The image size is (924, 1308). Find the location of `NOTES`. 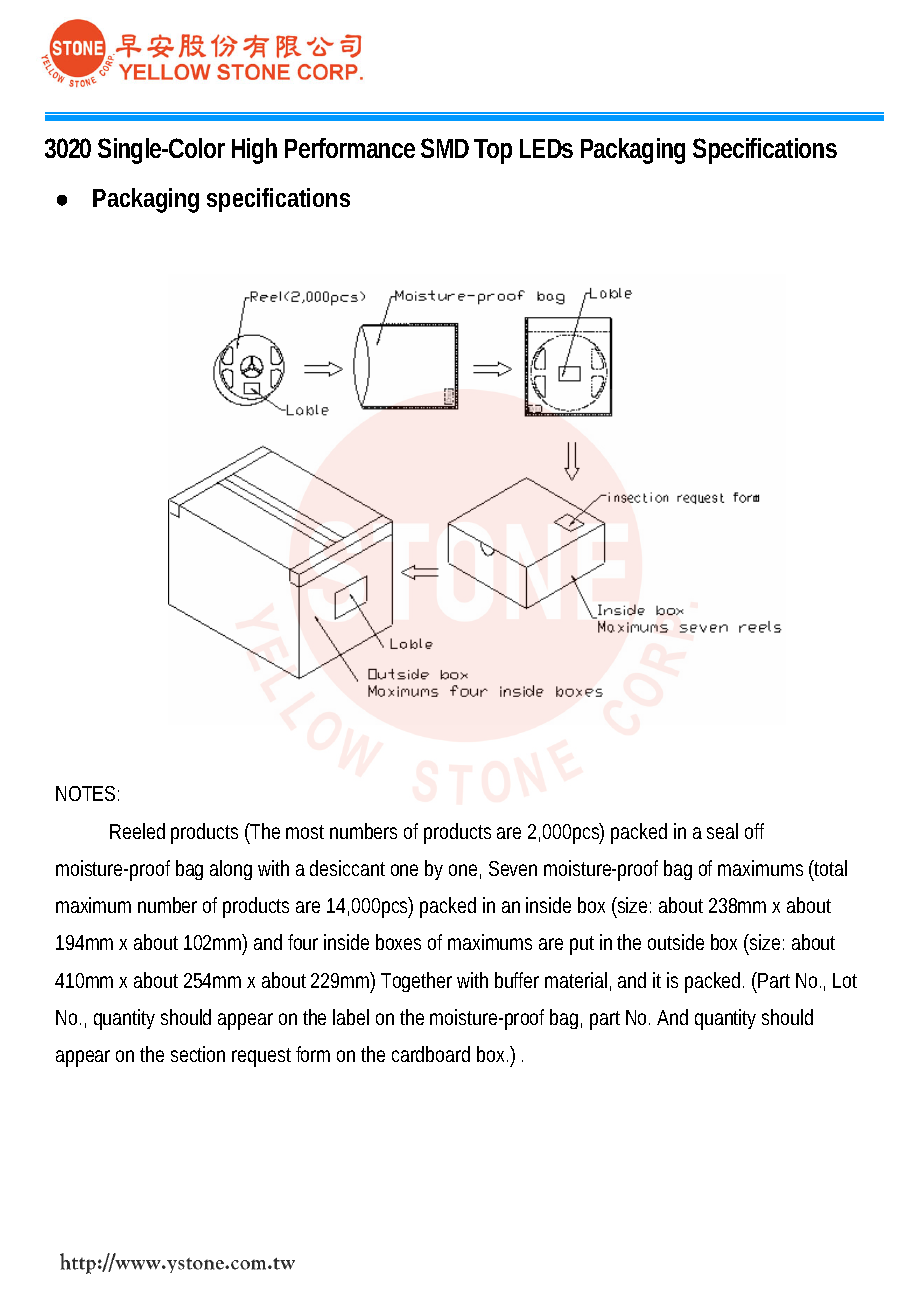

NOTES is located at coordinates (85, 793).
